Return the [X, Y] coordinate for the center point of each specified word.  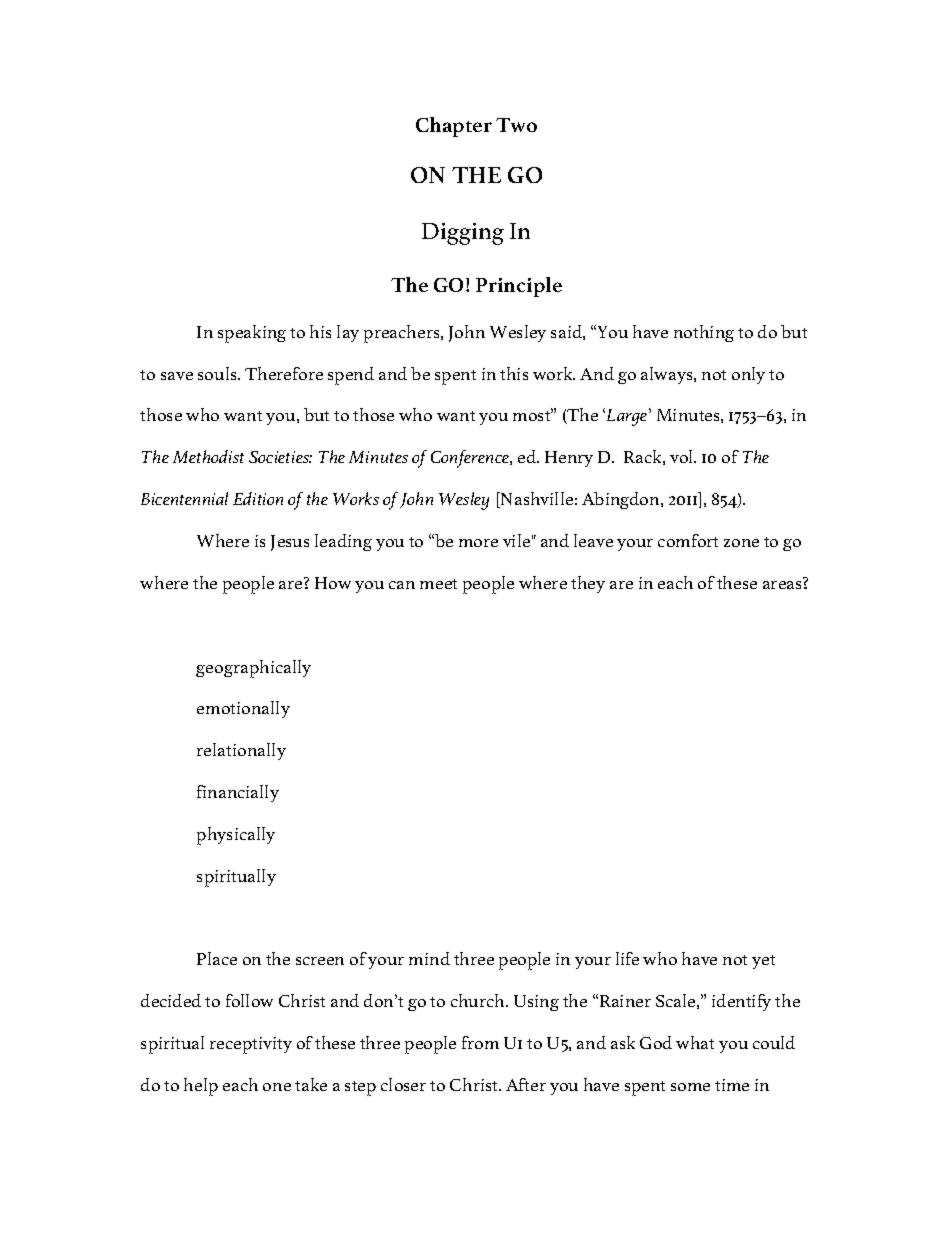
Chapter [454, 127]
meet [438, 584]
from [480, 1042]
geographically [253, 669]
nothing [704, 333]
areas [782, 585]
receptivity [251, 1045]
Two [516, 125]
